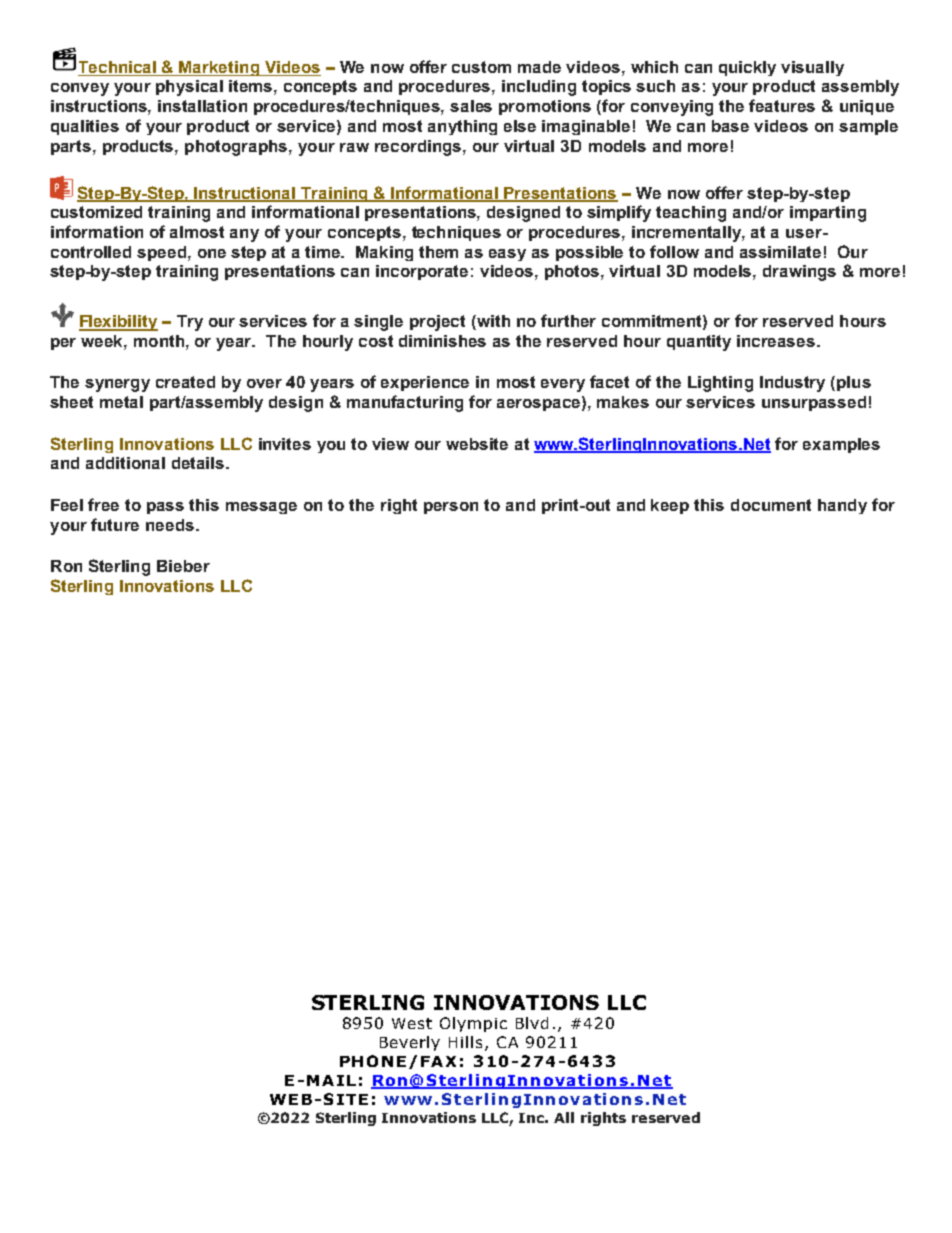 This document has height=1233, width=952. I want to click on increases, so click(777, 341).
